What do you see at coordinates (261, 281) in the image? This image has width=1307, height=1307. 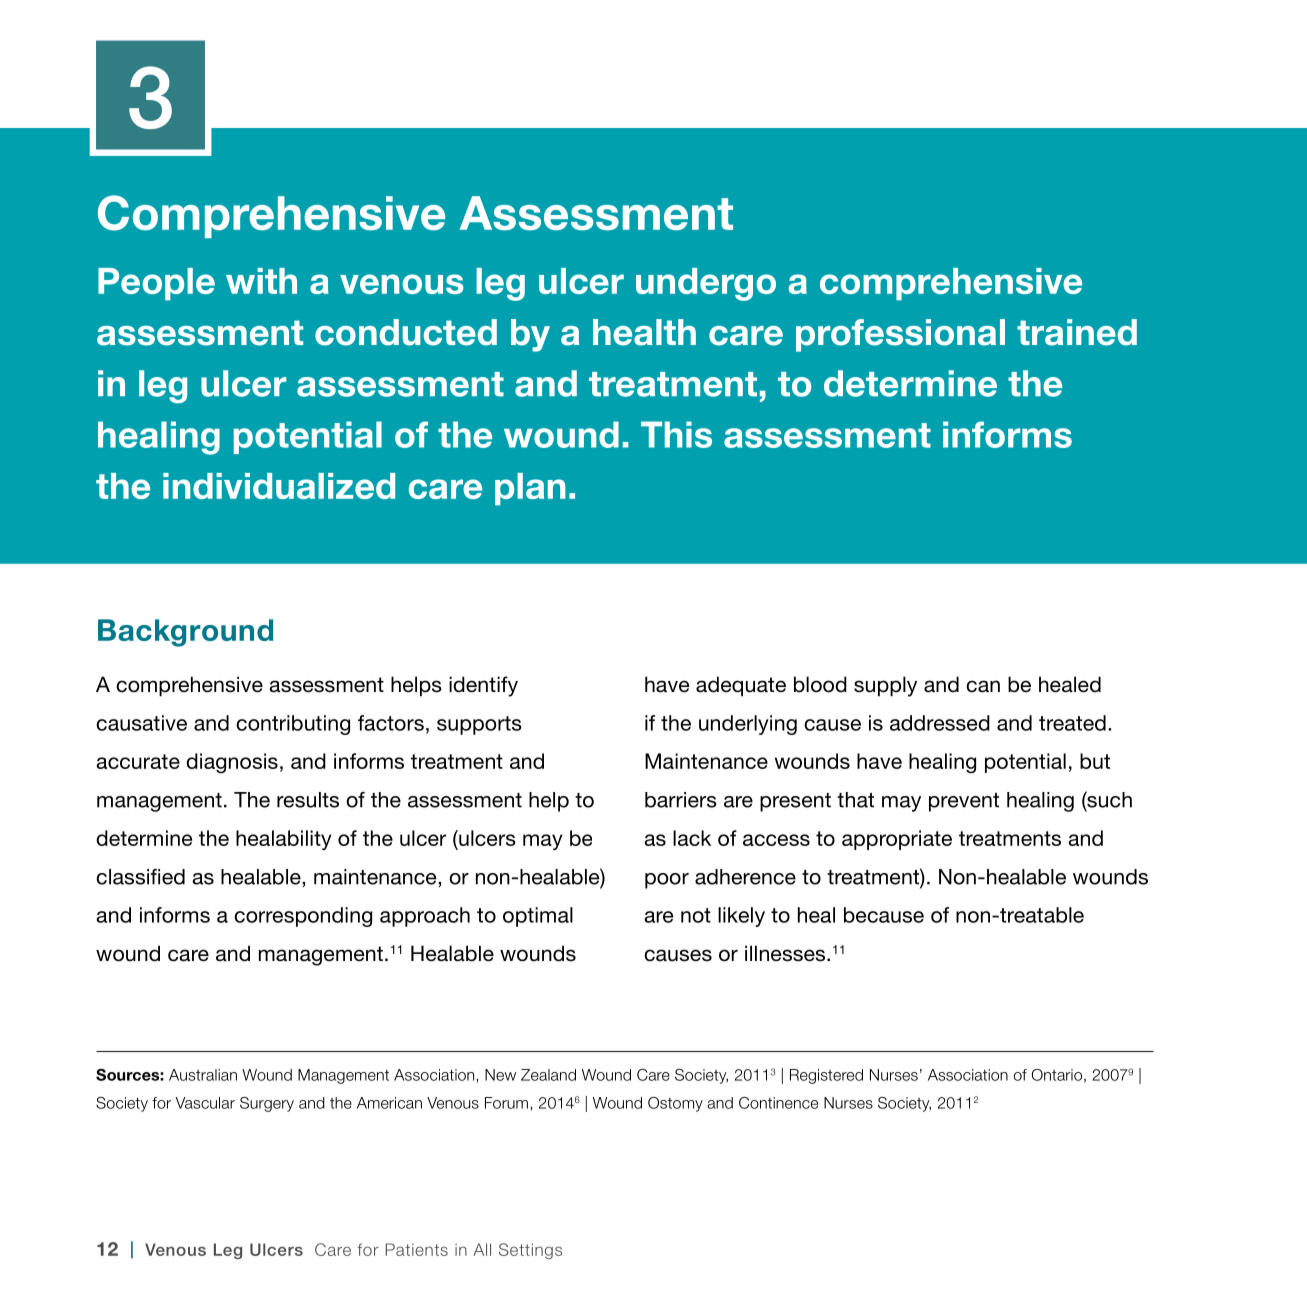 I see `with` at bounding box center [261, 281].
